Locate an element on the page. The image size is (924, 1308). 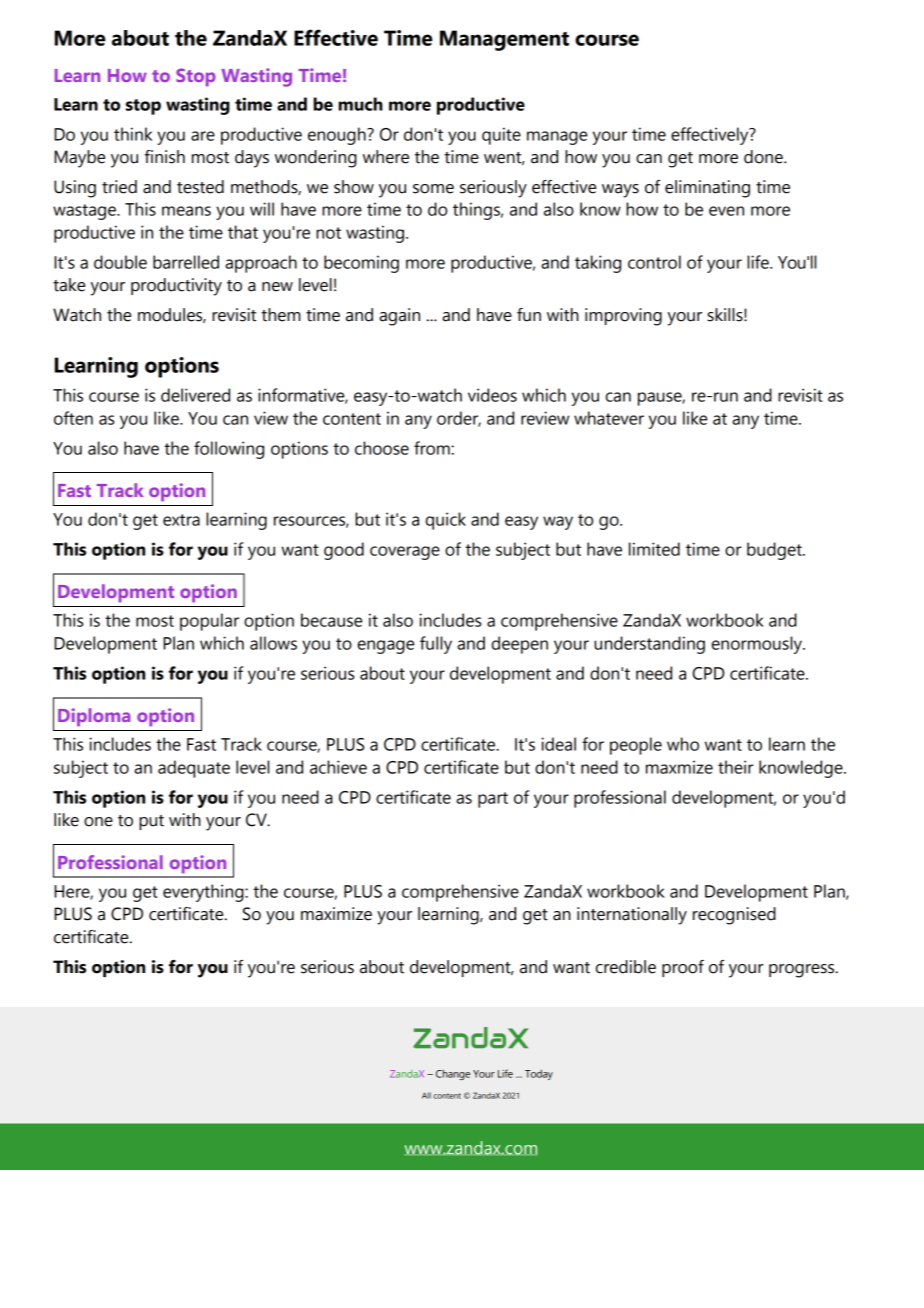
Change is located at coordinates (453, 1075).
